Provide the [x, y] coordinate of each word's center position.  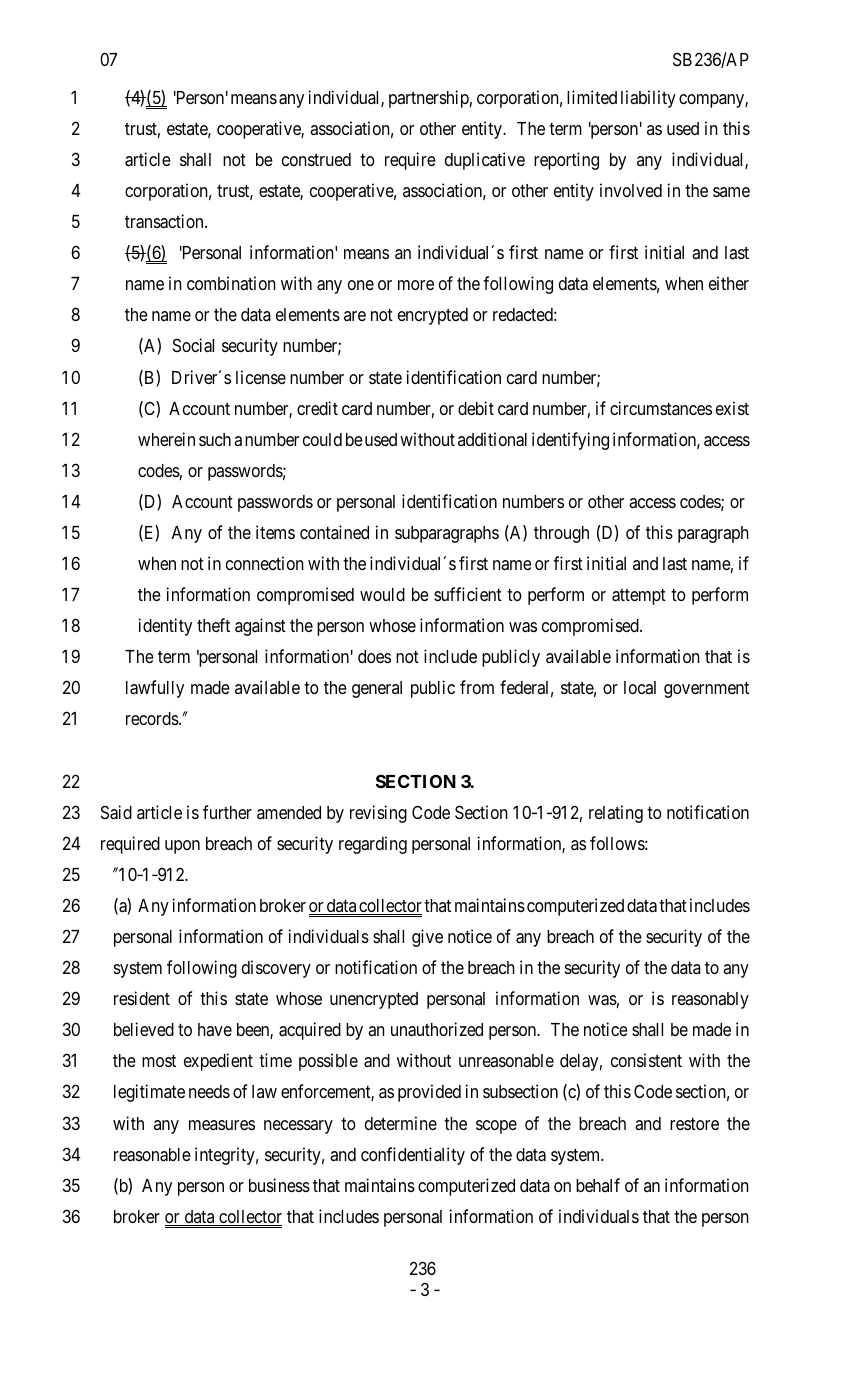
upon [182, 847]
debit [476, 408]
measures [222, 1125]
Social [193, 345]
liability [648, 99]
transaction [165, 221]
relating [616, 814]
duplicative [485, 161]
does [374, 656]
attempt [639, 597]
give [427, 938]
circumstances [661, 408]
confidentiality [413, 1156]
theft [213, 625]
